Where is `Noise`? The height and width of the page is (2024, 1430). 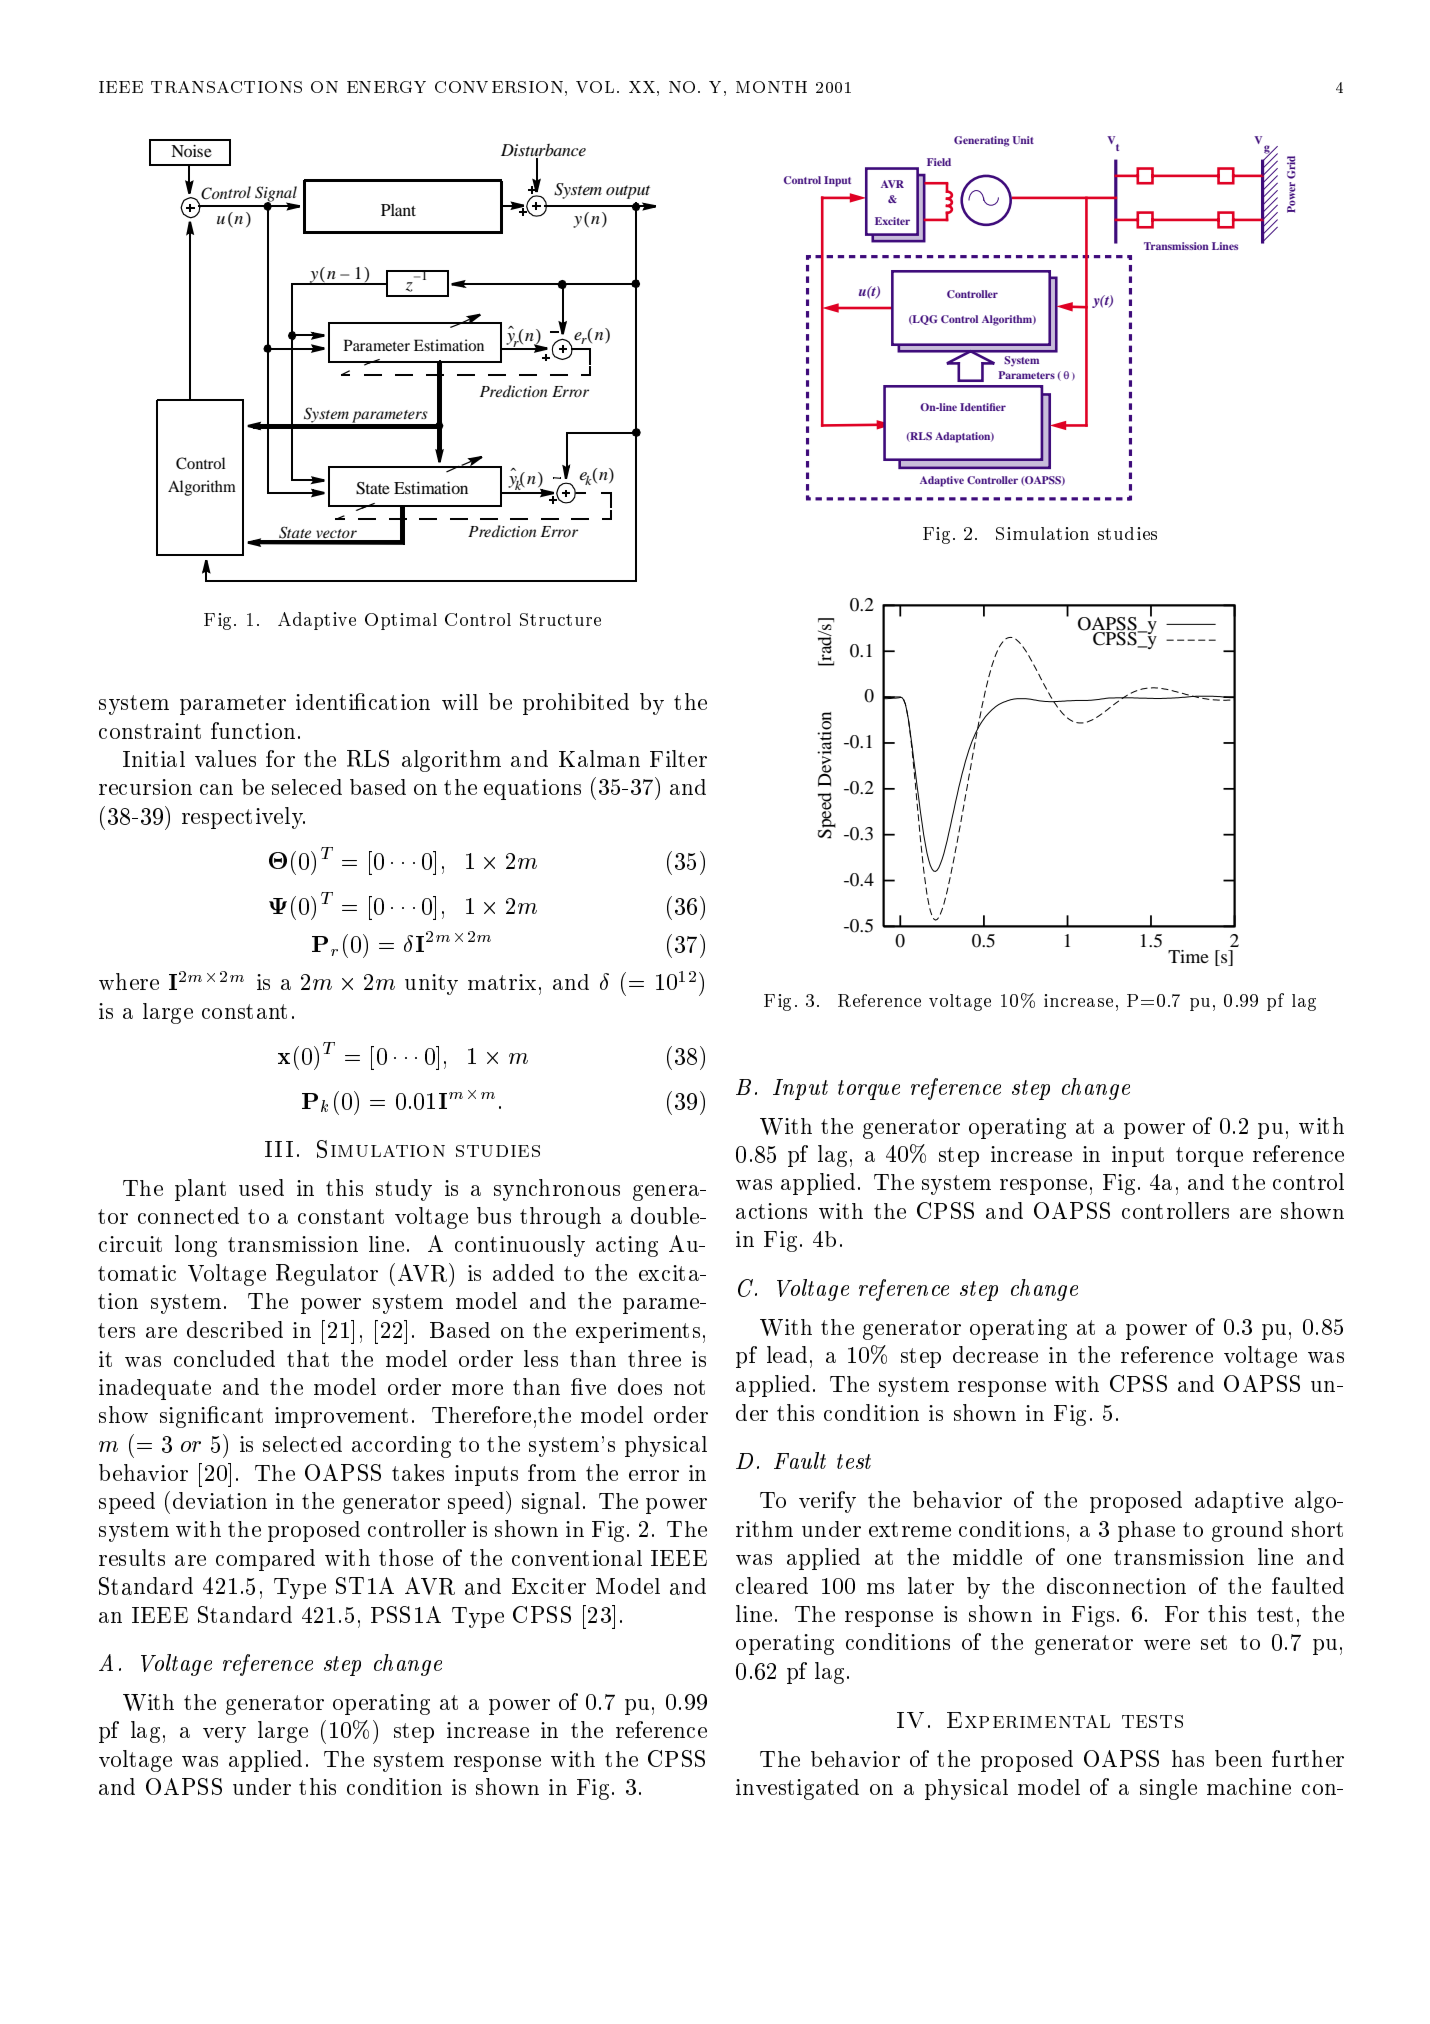
Noise is located at coordinates (191, 151).
